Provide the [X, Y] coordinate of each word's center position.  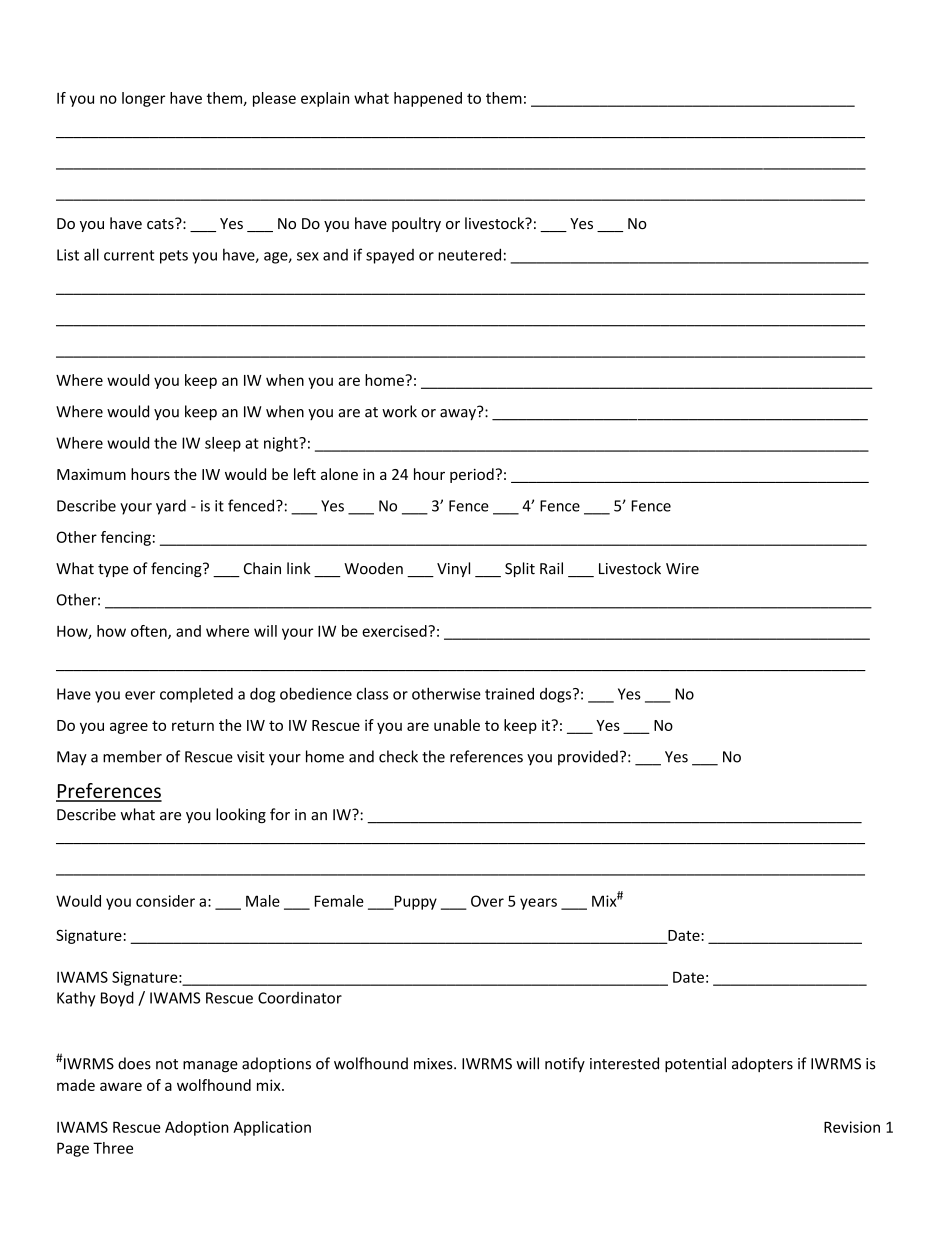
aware [121, 1086]
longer [143, 99]
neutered [469, 254]
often [150, 632]
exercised [395, 631]
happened [428, 99]
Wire [682, 569]
